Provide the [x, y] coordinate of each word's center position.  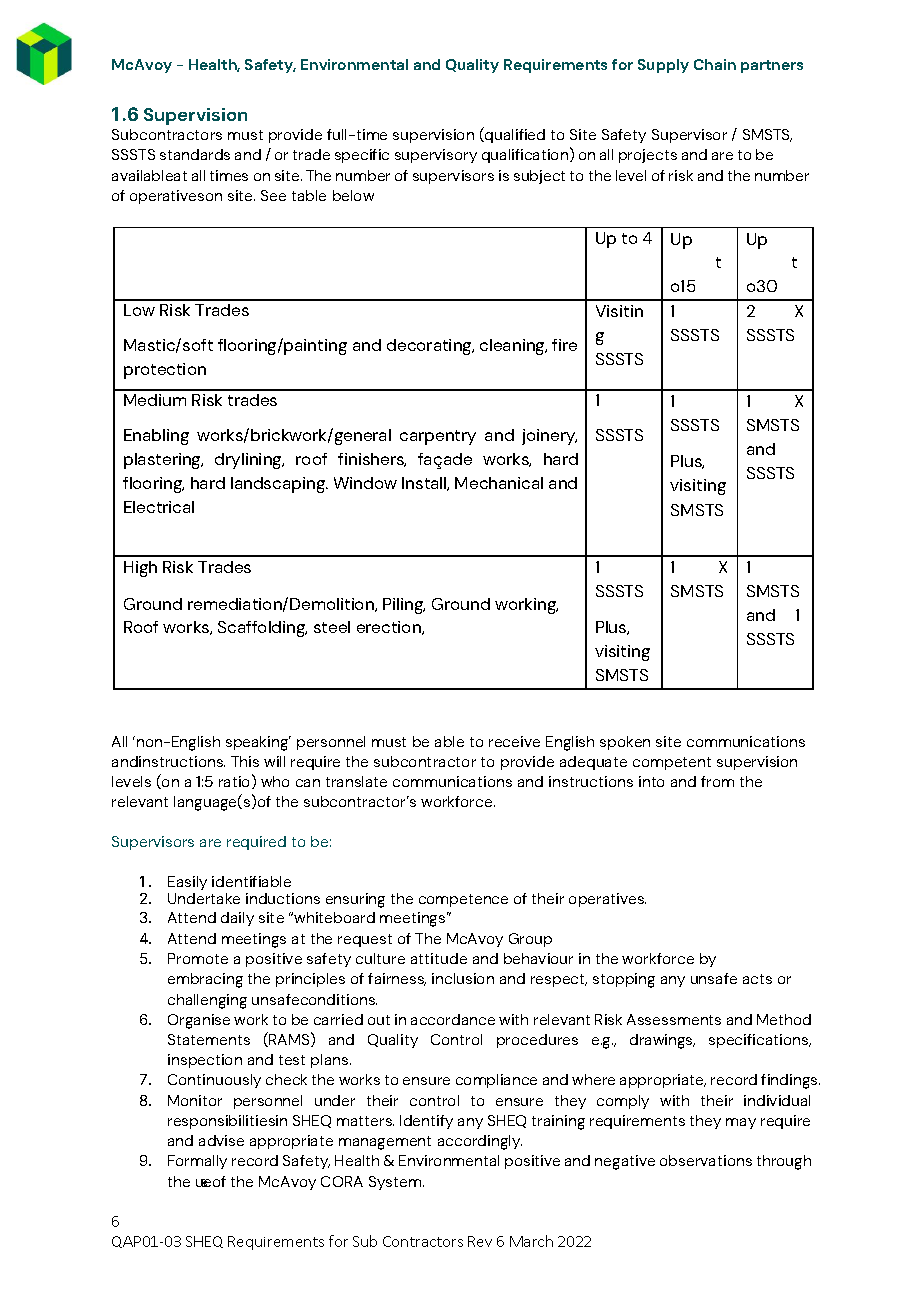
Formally [197, 1162]
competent [672, 763]
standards [195, 154]
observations [706, 1160]
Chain [715, 64]
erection [390, 628]
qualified [514, 135]
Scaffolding [262, 629]
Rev [480, 1241]
